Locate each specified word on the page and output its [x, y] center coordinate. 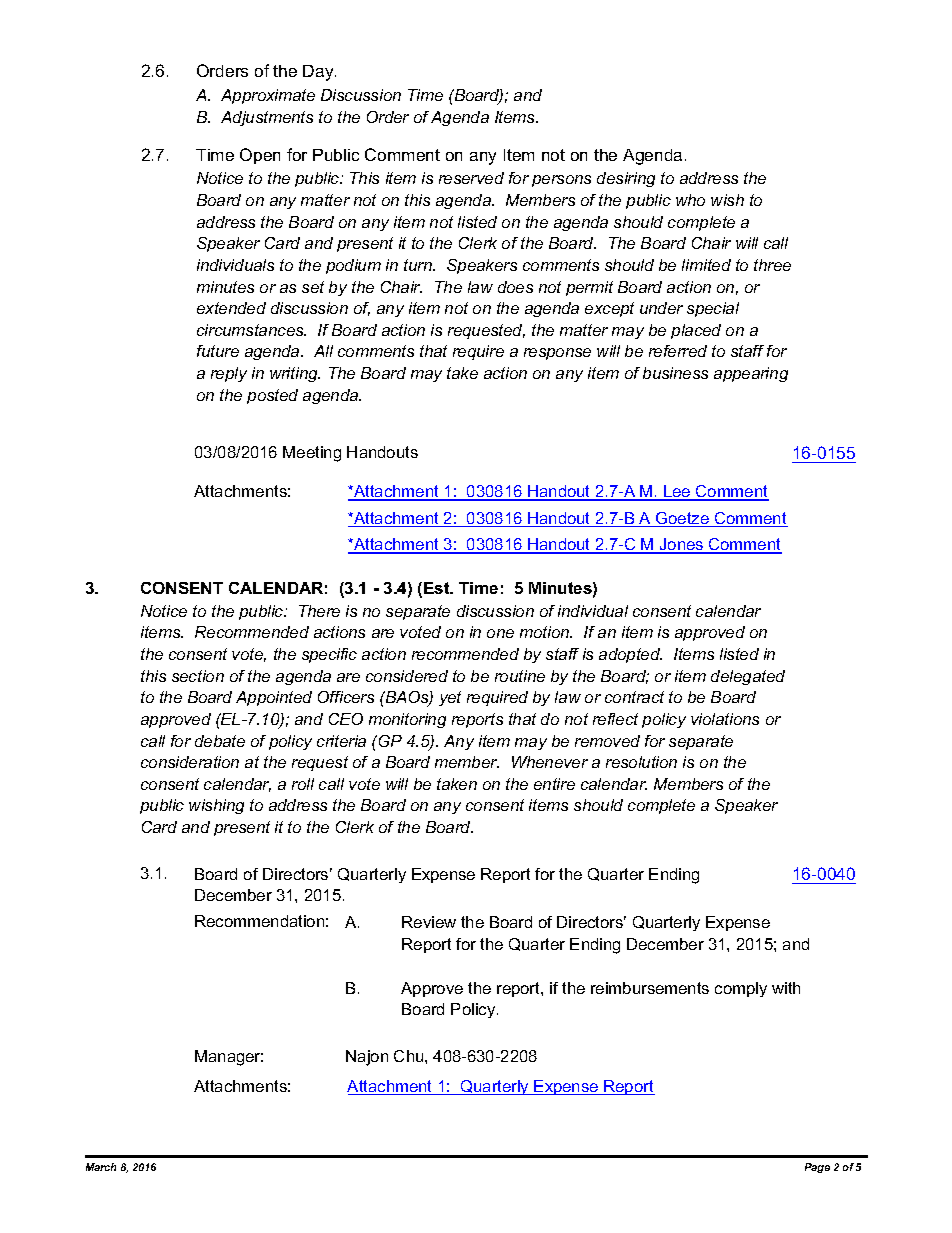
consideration [190, 762]
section [198, 676]
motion [546, 632]
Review [429, 922]
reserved [471, 178]
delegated [748, 677]
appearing [751, 374]
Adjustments [267, 118]
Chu [410, 1056]
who [690, 200]
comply [741, 989]
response [557, 354]
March [101, 1167]
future [218, 351]
